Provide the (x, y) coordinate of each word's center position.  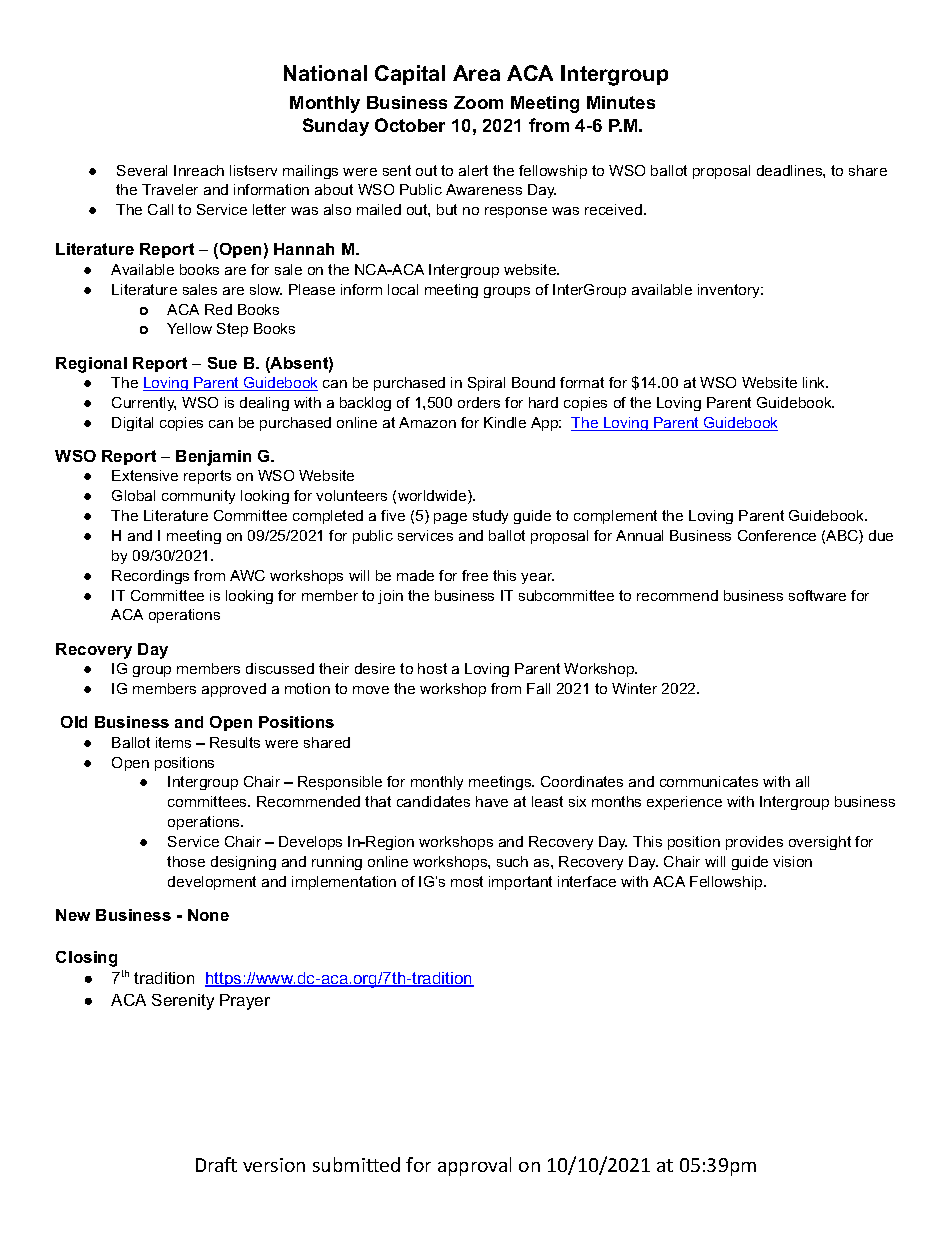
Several (142, 170)
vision (792, 861)
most (467, 881)
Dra (211, 1165)
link (815, 382)
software (817, 595)
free (475, 575)
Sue (222, 363)
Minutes (621, 102)
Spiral (486, 384)
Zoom (478, 102)
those (186, 861)
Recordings (150, 577)
